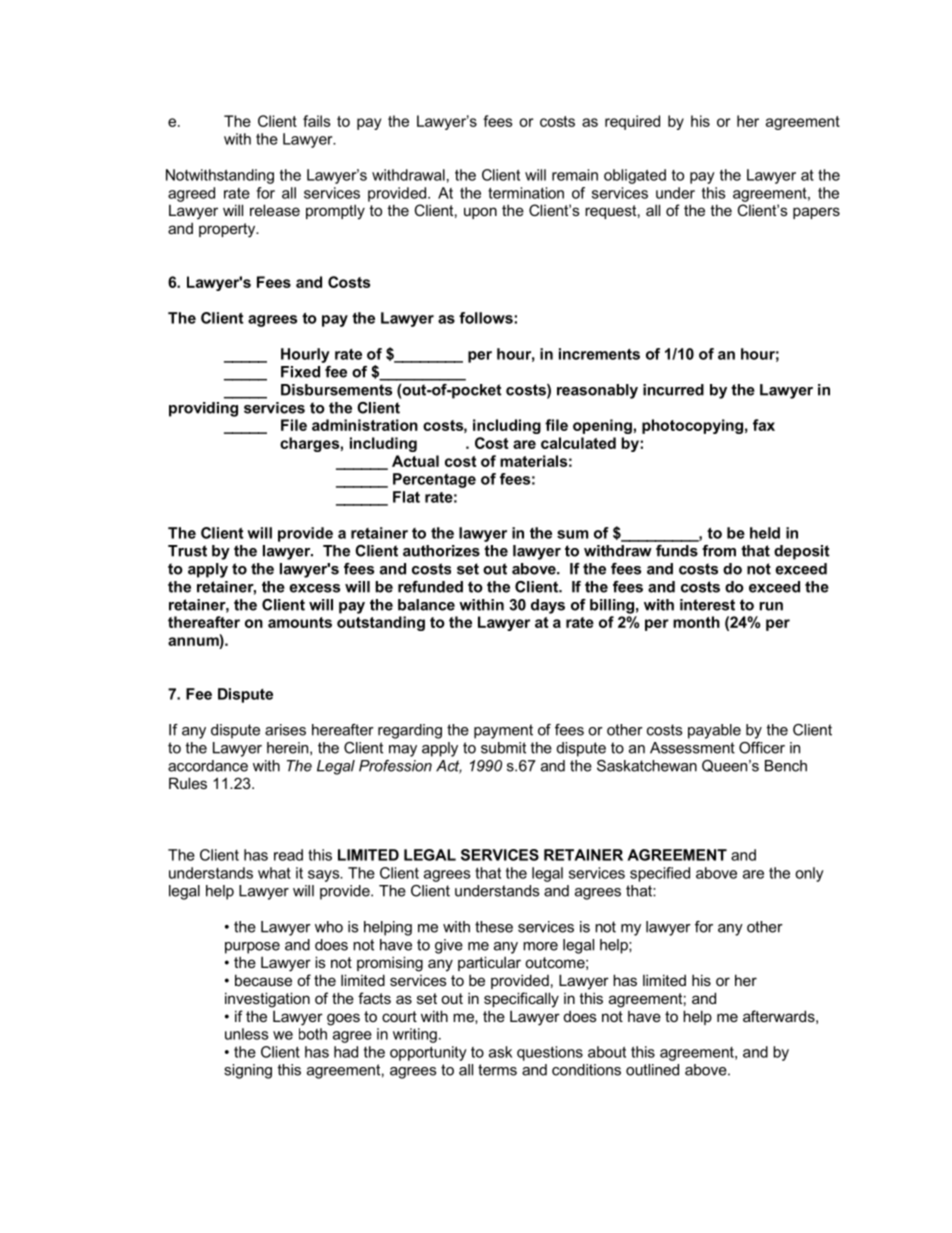  I want to click on run, so click(771, 606).
